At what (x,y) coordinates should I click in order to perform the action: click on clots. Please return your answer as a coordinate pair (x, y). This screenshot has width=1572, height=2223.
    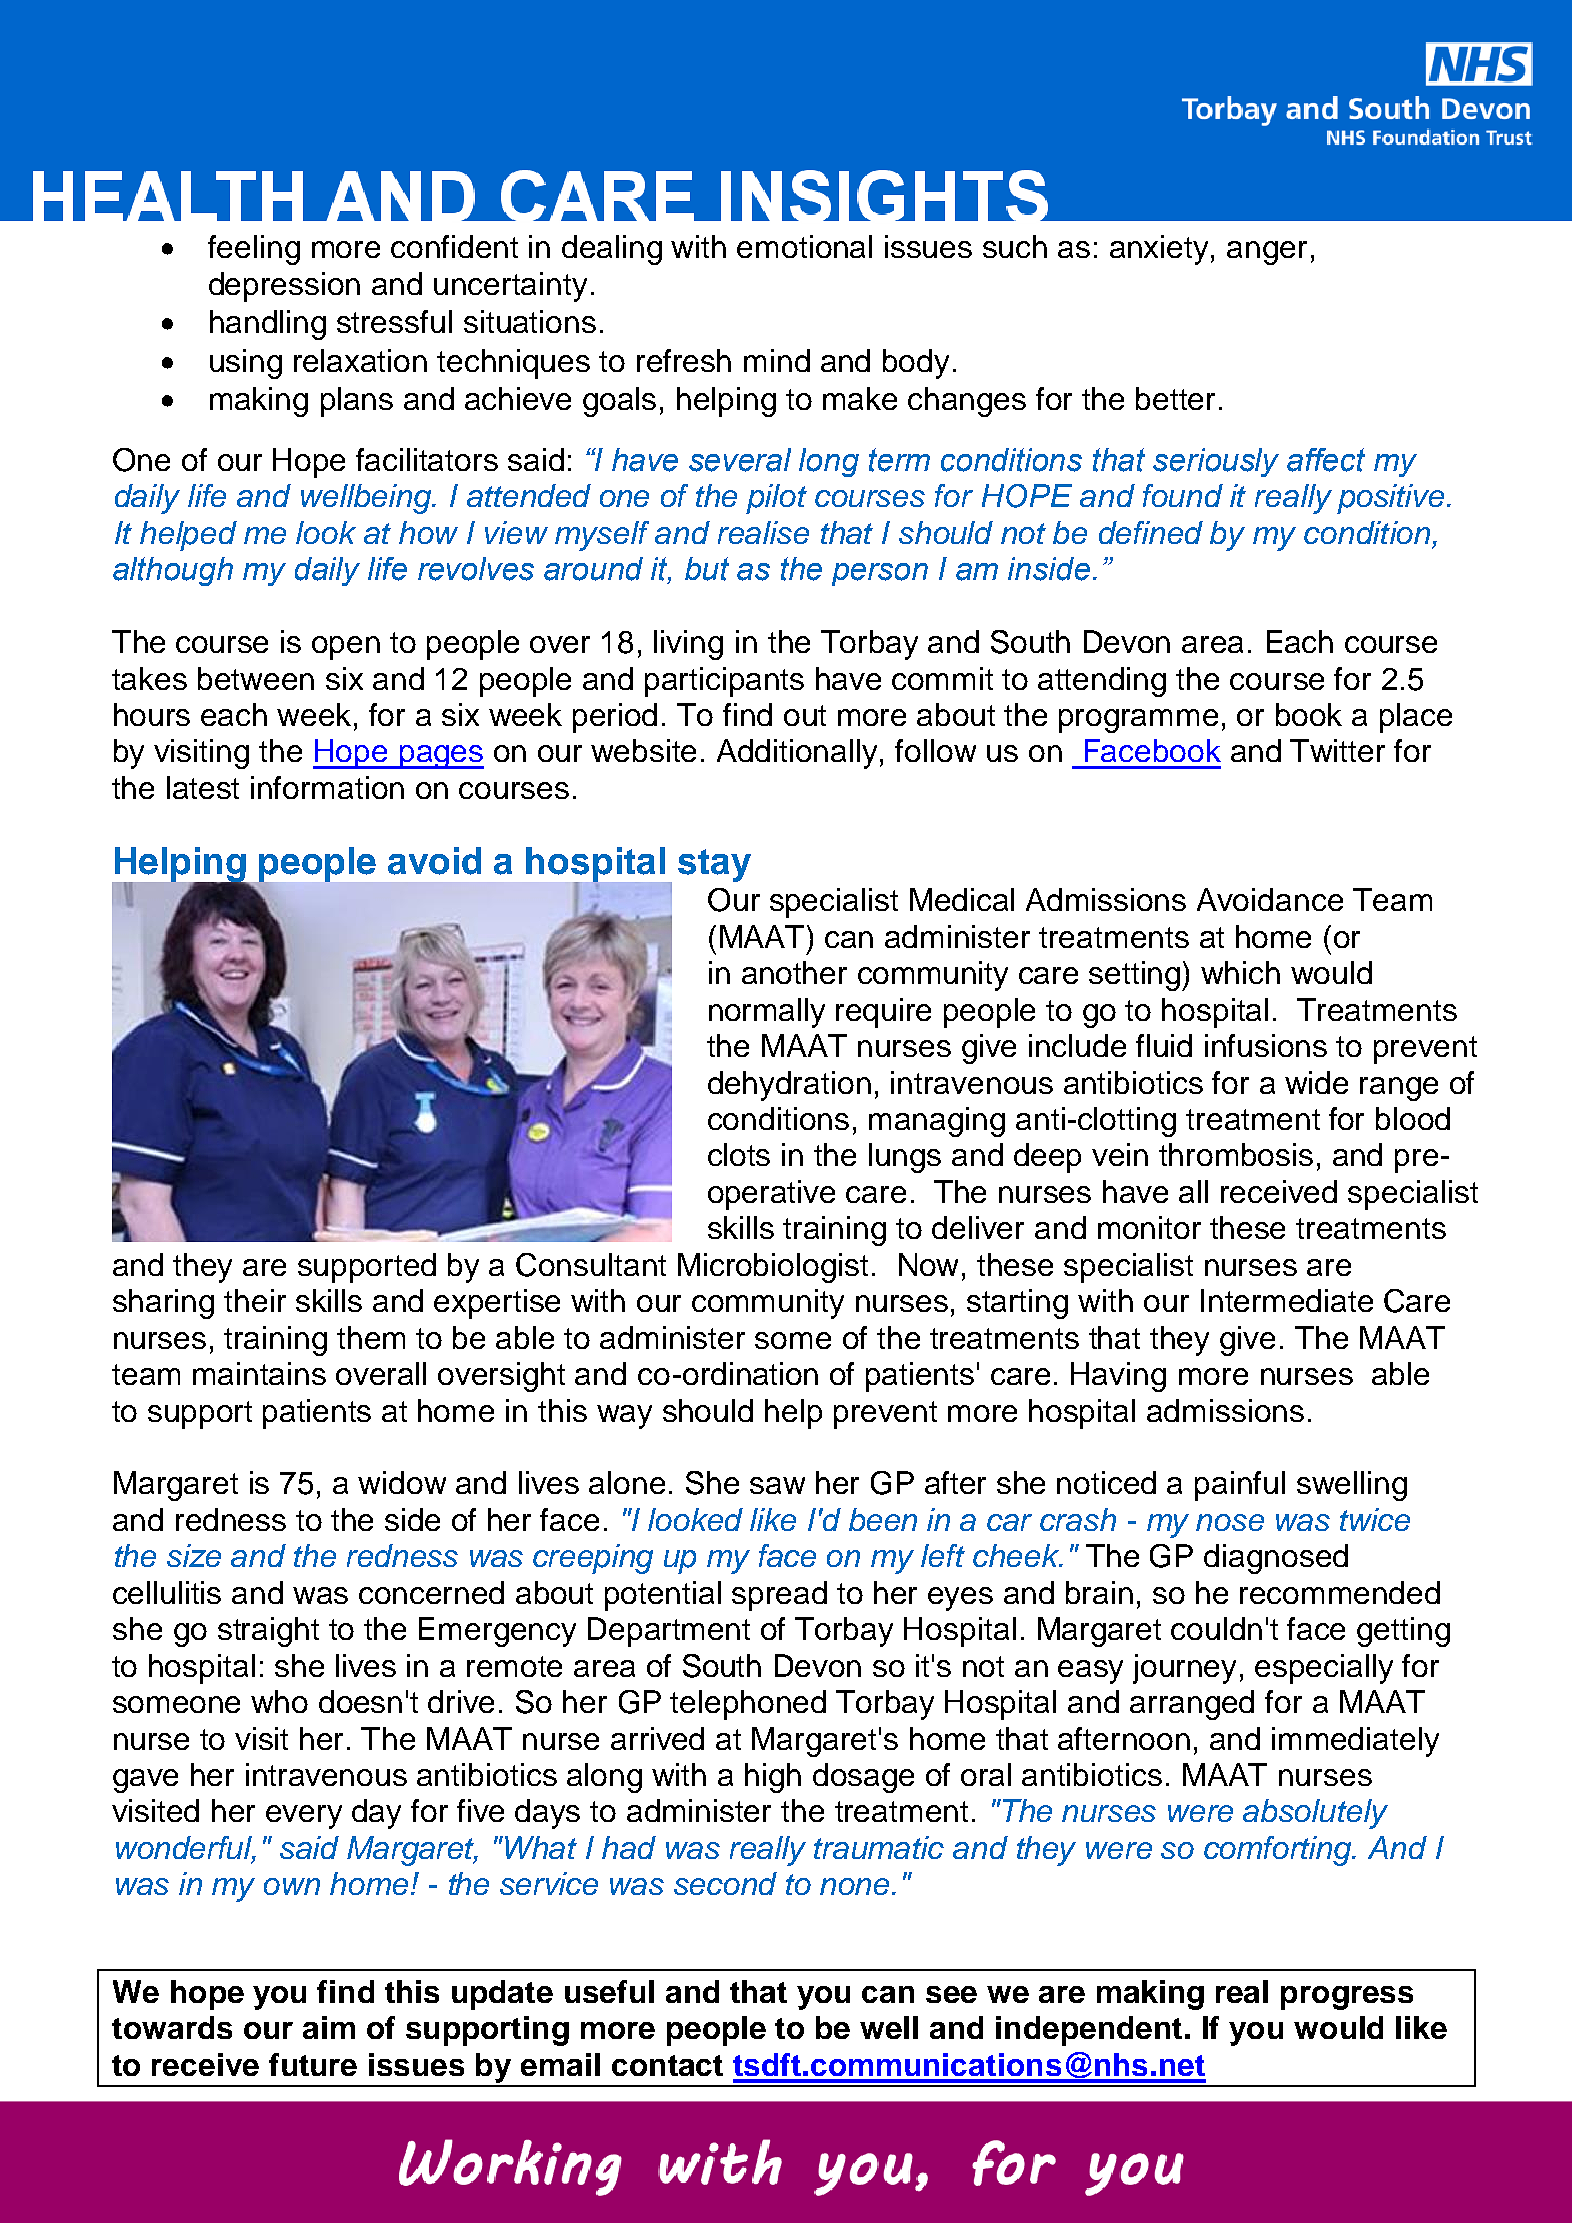
    Looking at the image, I should click on (739, 1154).
